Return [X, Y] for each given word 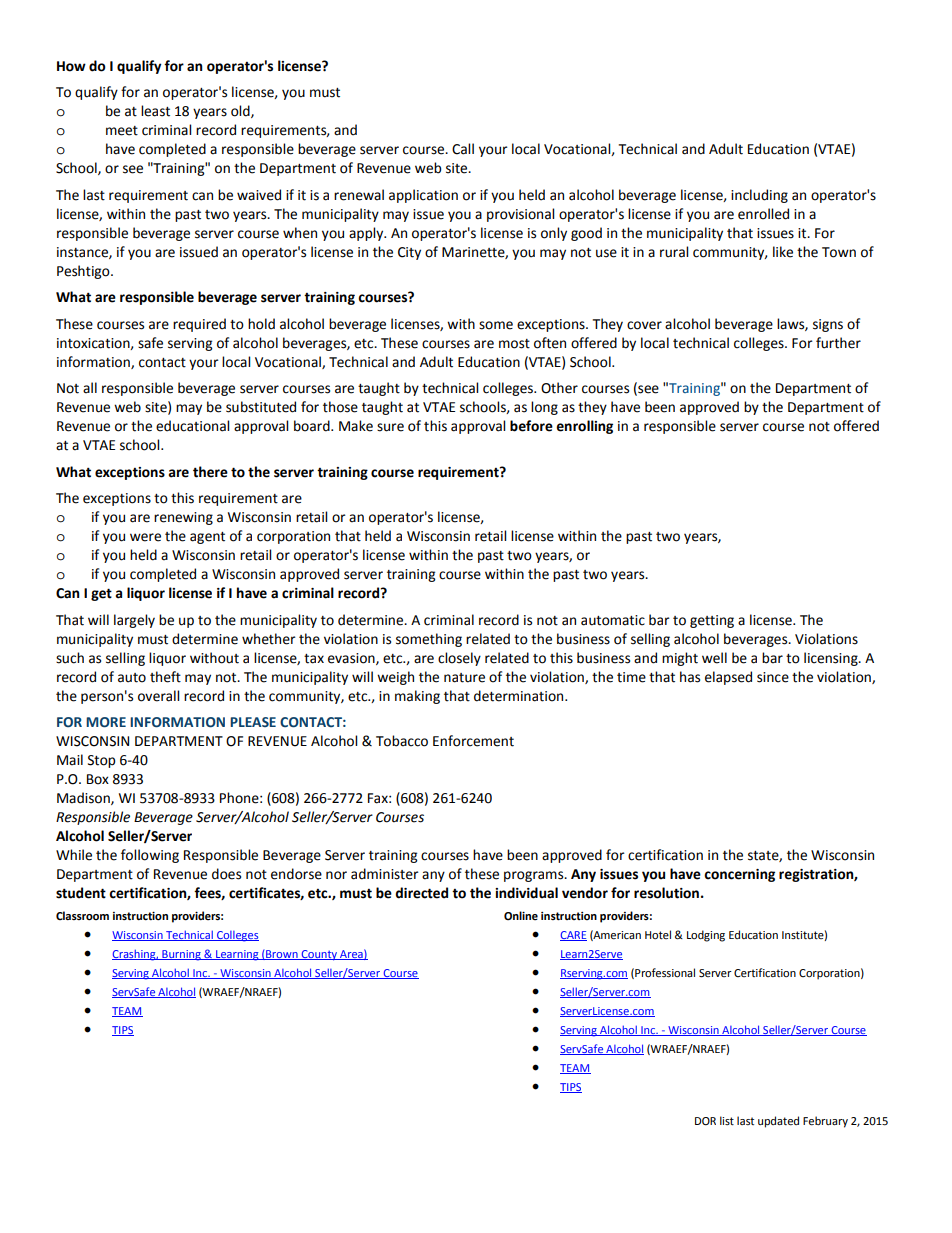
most [514, 344]
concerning [739, 875]
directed [421, 893]
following [150, 856]
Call [463, 149]
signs [828, 325]
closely [459, 659]
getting [712, 621]
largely [134, 621]
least [155, 111]
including [759, 196]
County [319, 955]
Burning [181, 955]
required [199, 325]
